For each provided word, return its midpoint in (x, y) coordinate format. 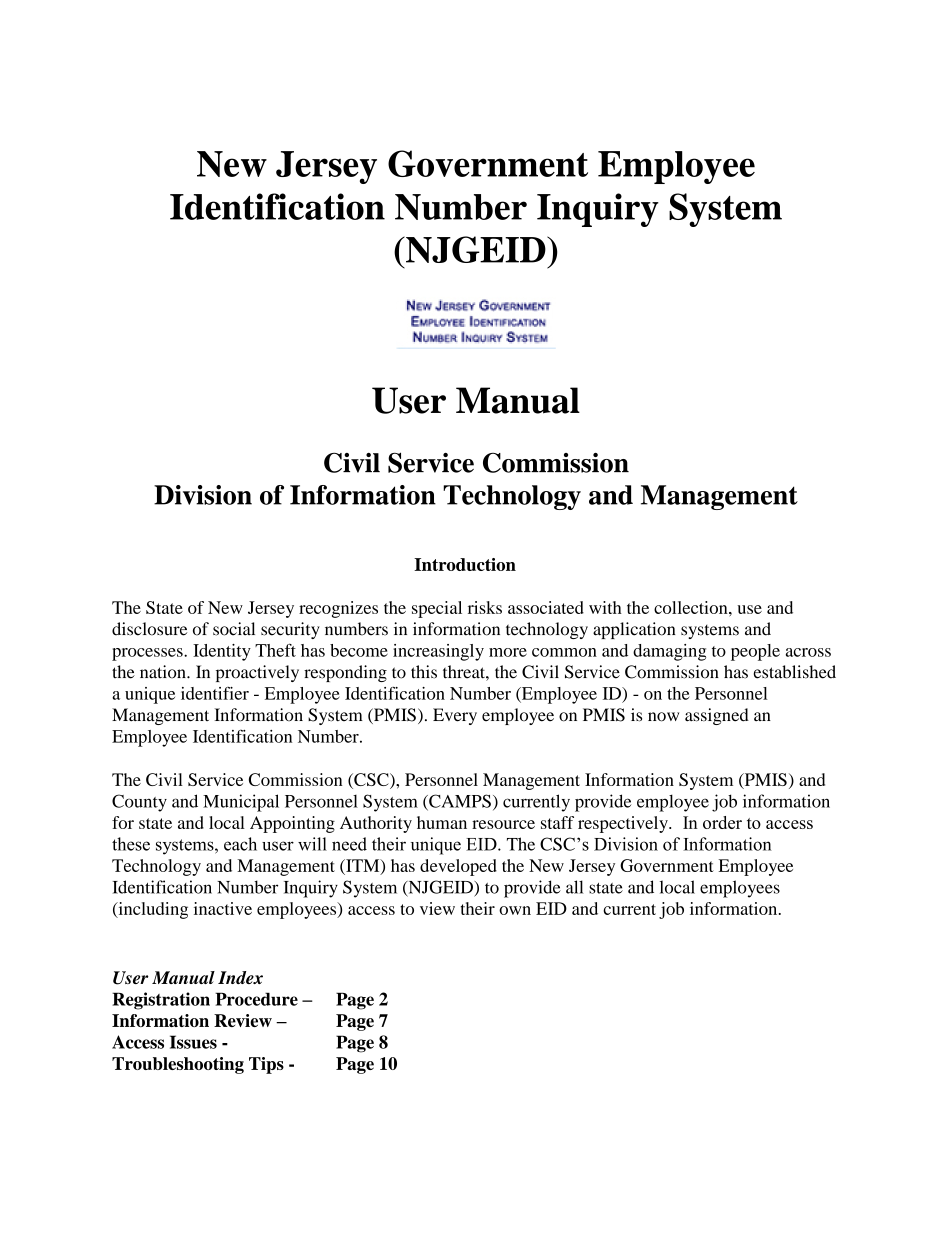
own (515, 910)
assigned (717, 716)
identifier (215, 693)
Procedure (256, 999)
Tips (266, 1065)
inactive (223, 908)
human (442, 822)
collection (692, 607)
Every (455, 716)
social (234, 629)
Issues (193, 1042)
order (722, 822)
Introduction (465, 564)
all (574, 887)
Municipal (241, 803)
